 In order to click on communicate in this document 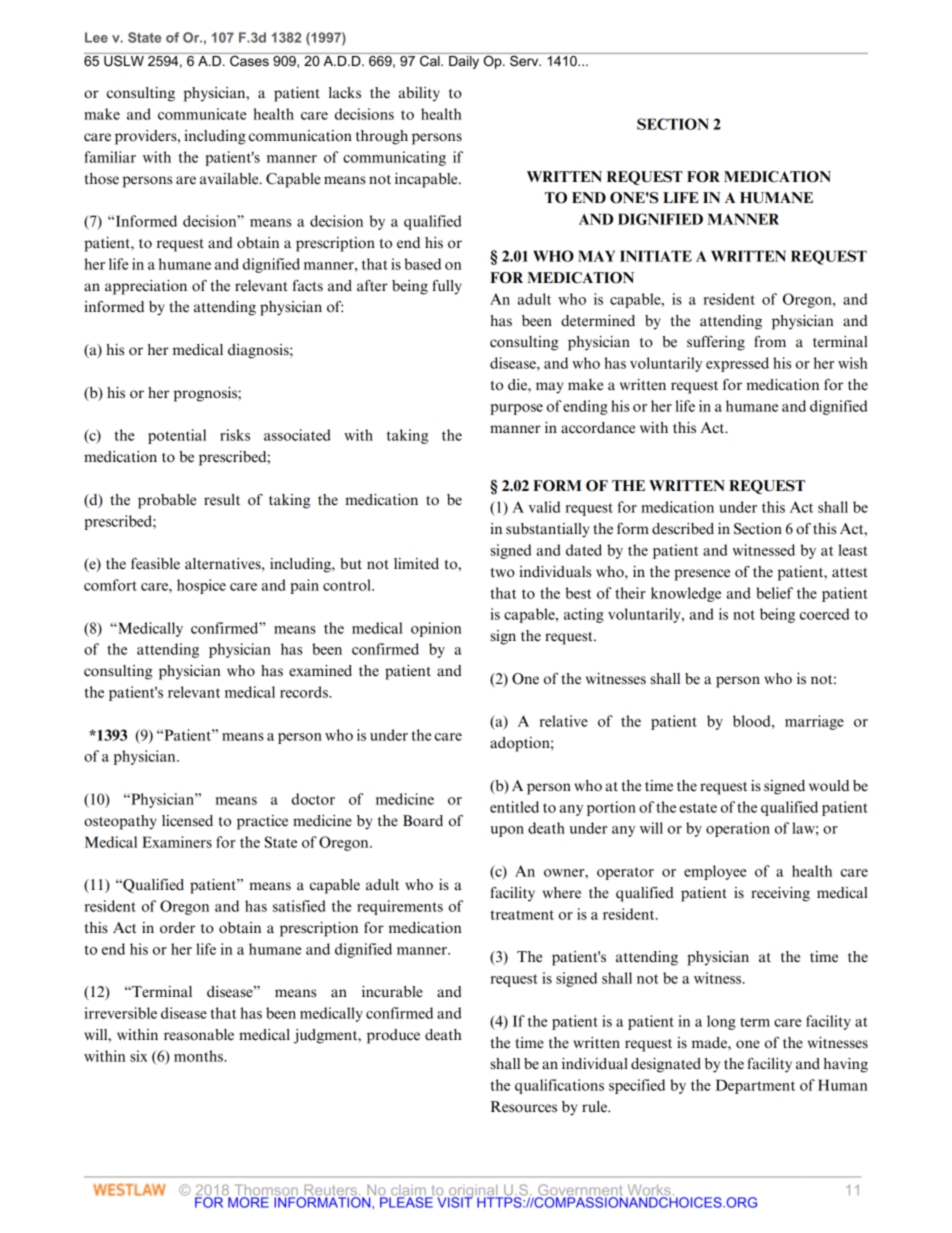, I will do `click(202, 114)`.
